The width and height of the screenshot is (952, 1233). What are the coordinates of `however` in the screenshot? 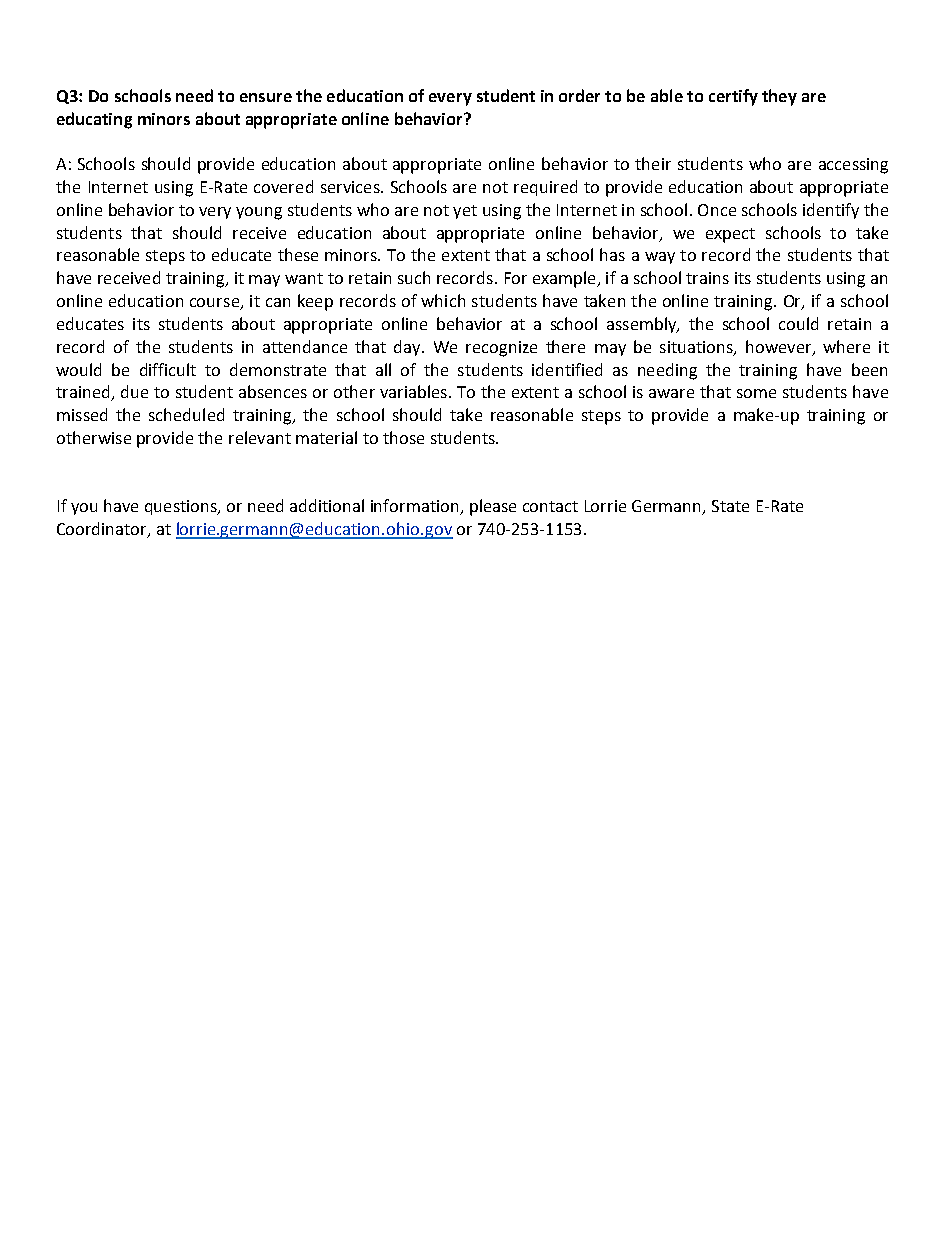 It's located at (780, 347).
